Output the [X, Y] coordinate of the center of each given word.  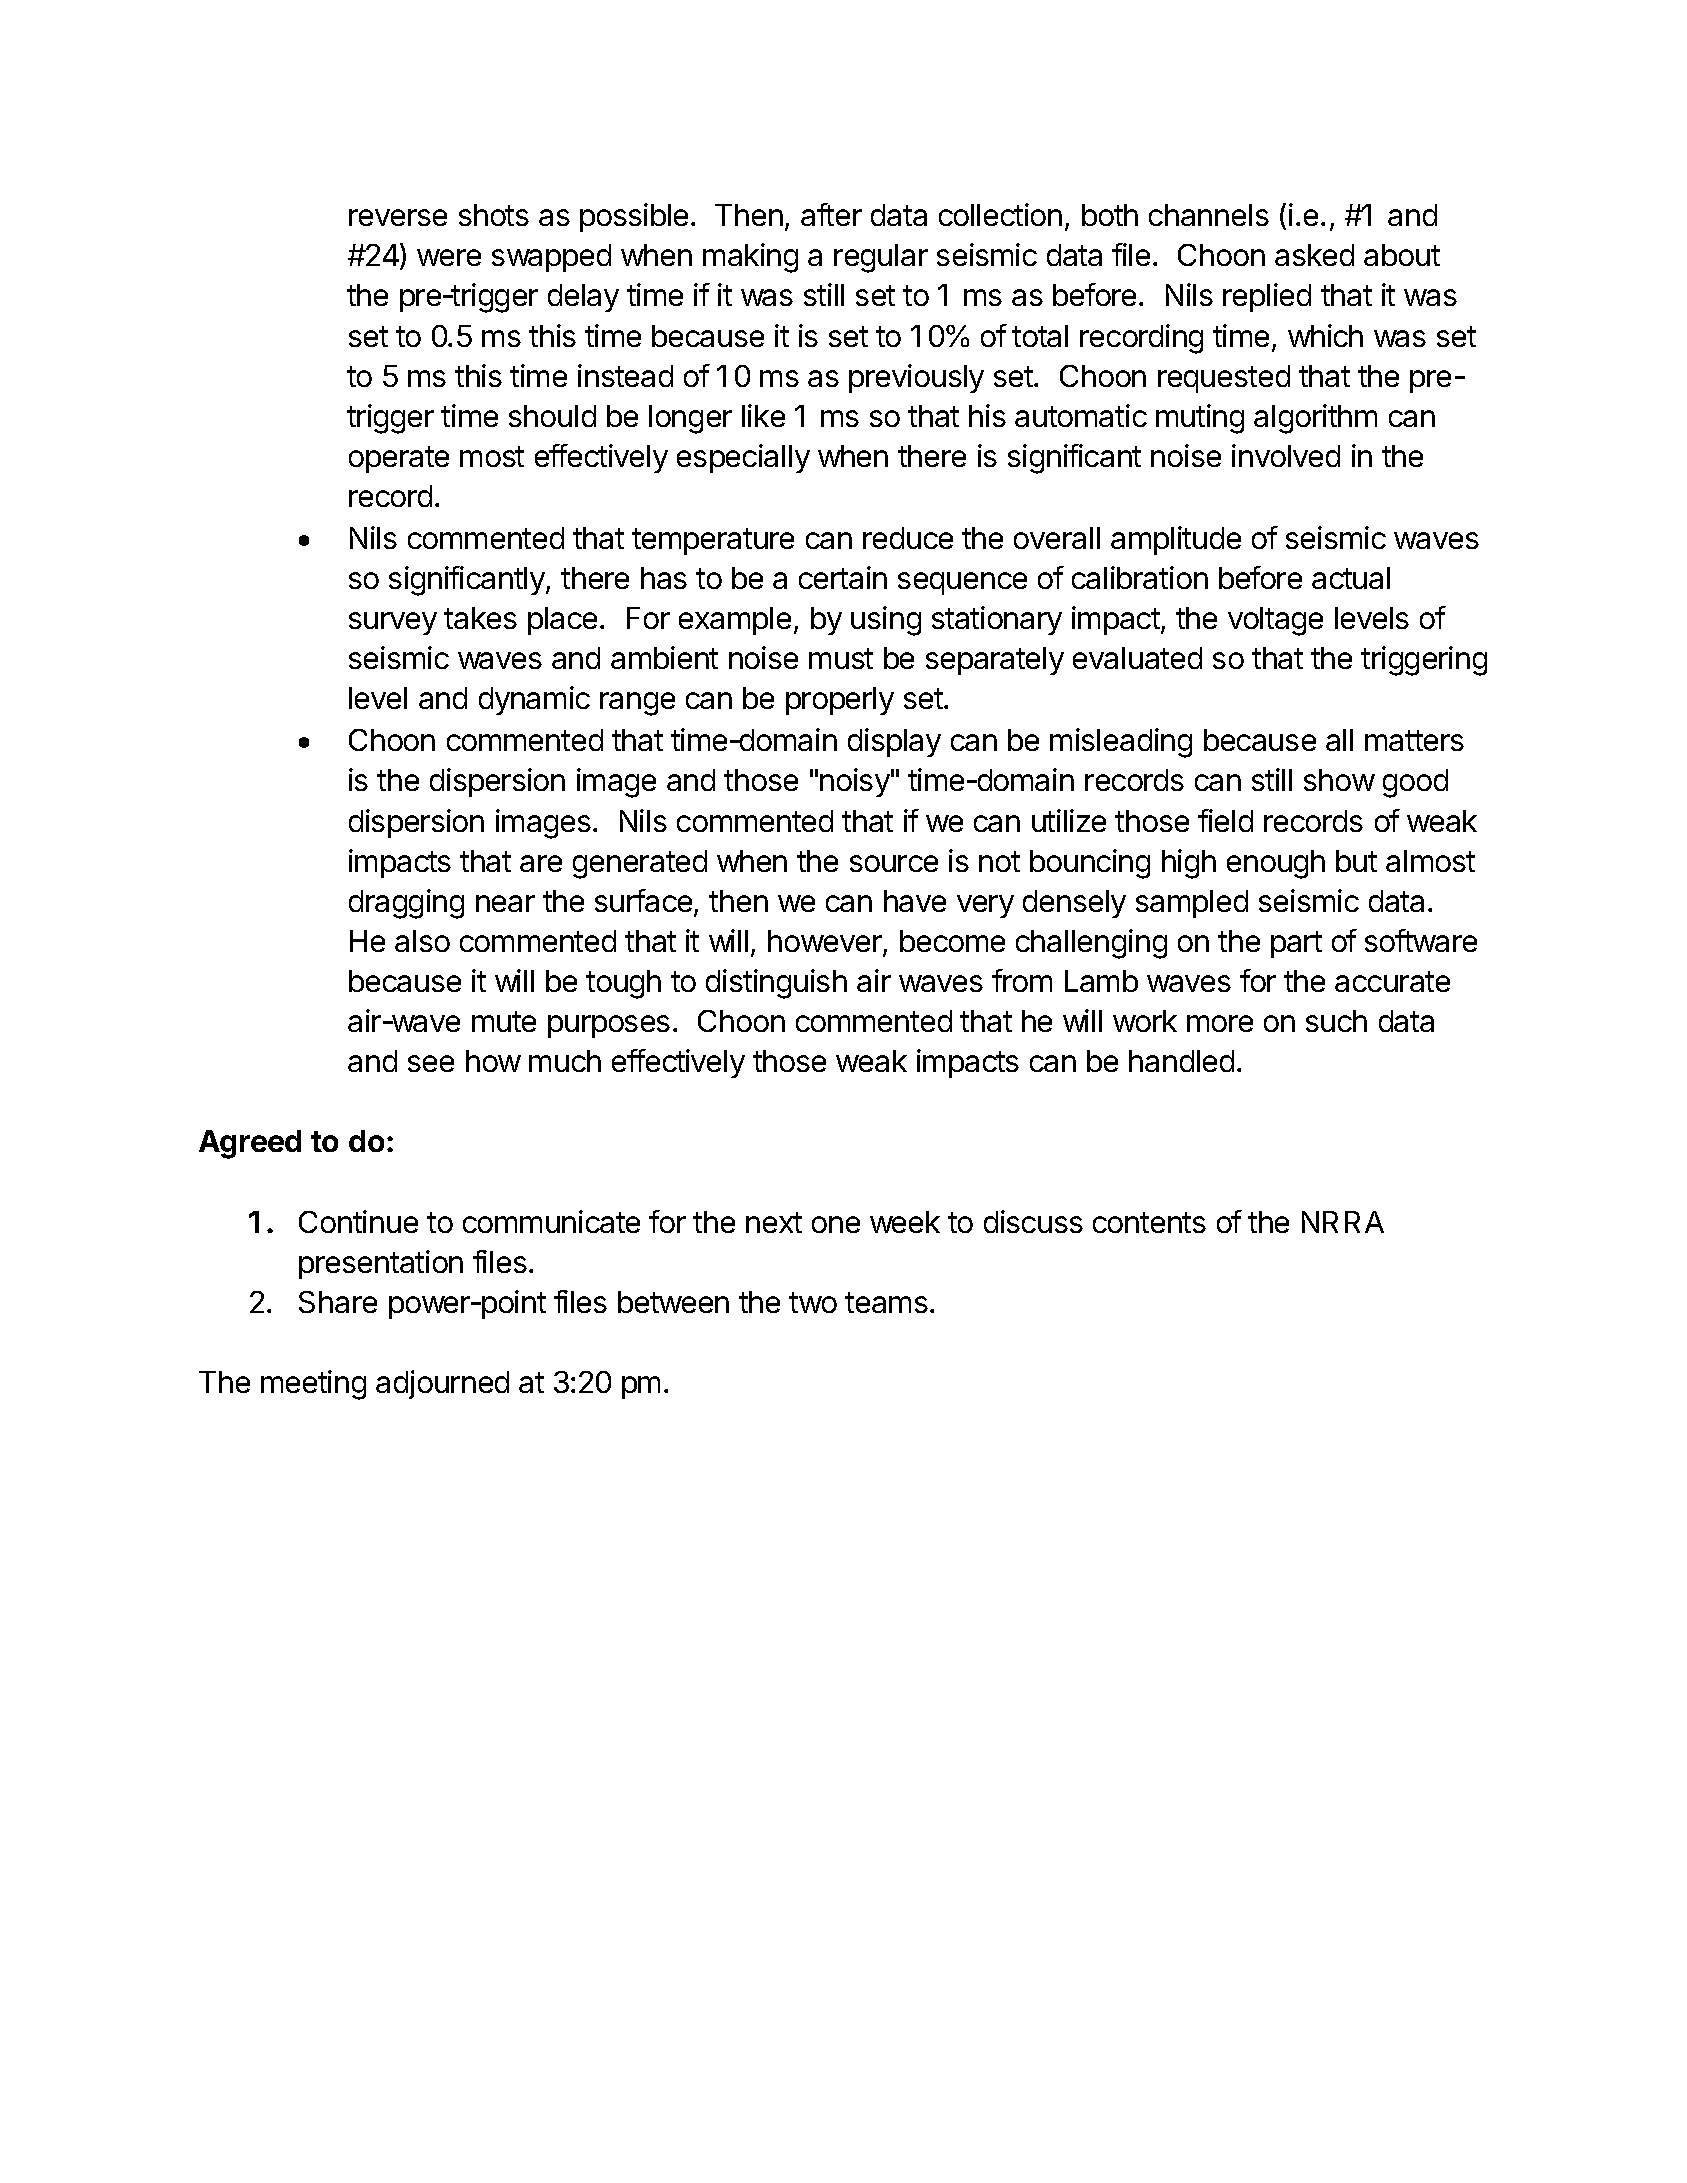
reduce [908, 538]
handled [1181, 1061]
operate [399, 459]
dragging [406, 904]
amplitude [1176, 540]
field [1225, 820]
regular [881, 258]
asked [1314, 255]
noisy [855, 782]
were [449, 257]
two [813, 1302]
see [431, 1063]
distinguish [776, 984]
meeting [313, 1385]
